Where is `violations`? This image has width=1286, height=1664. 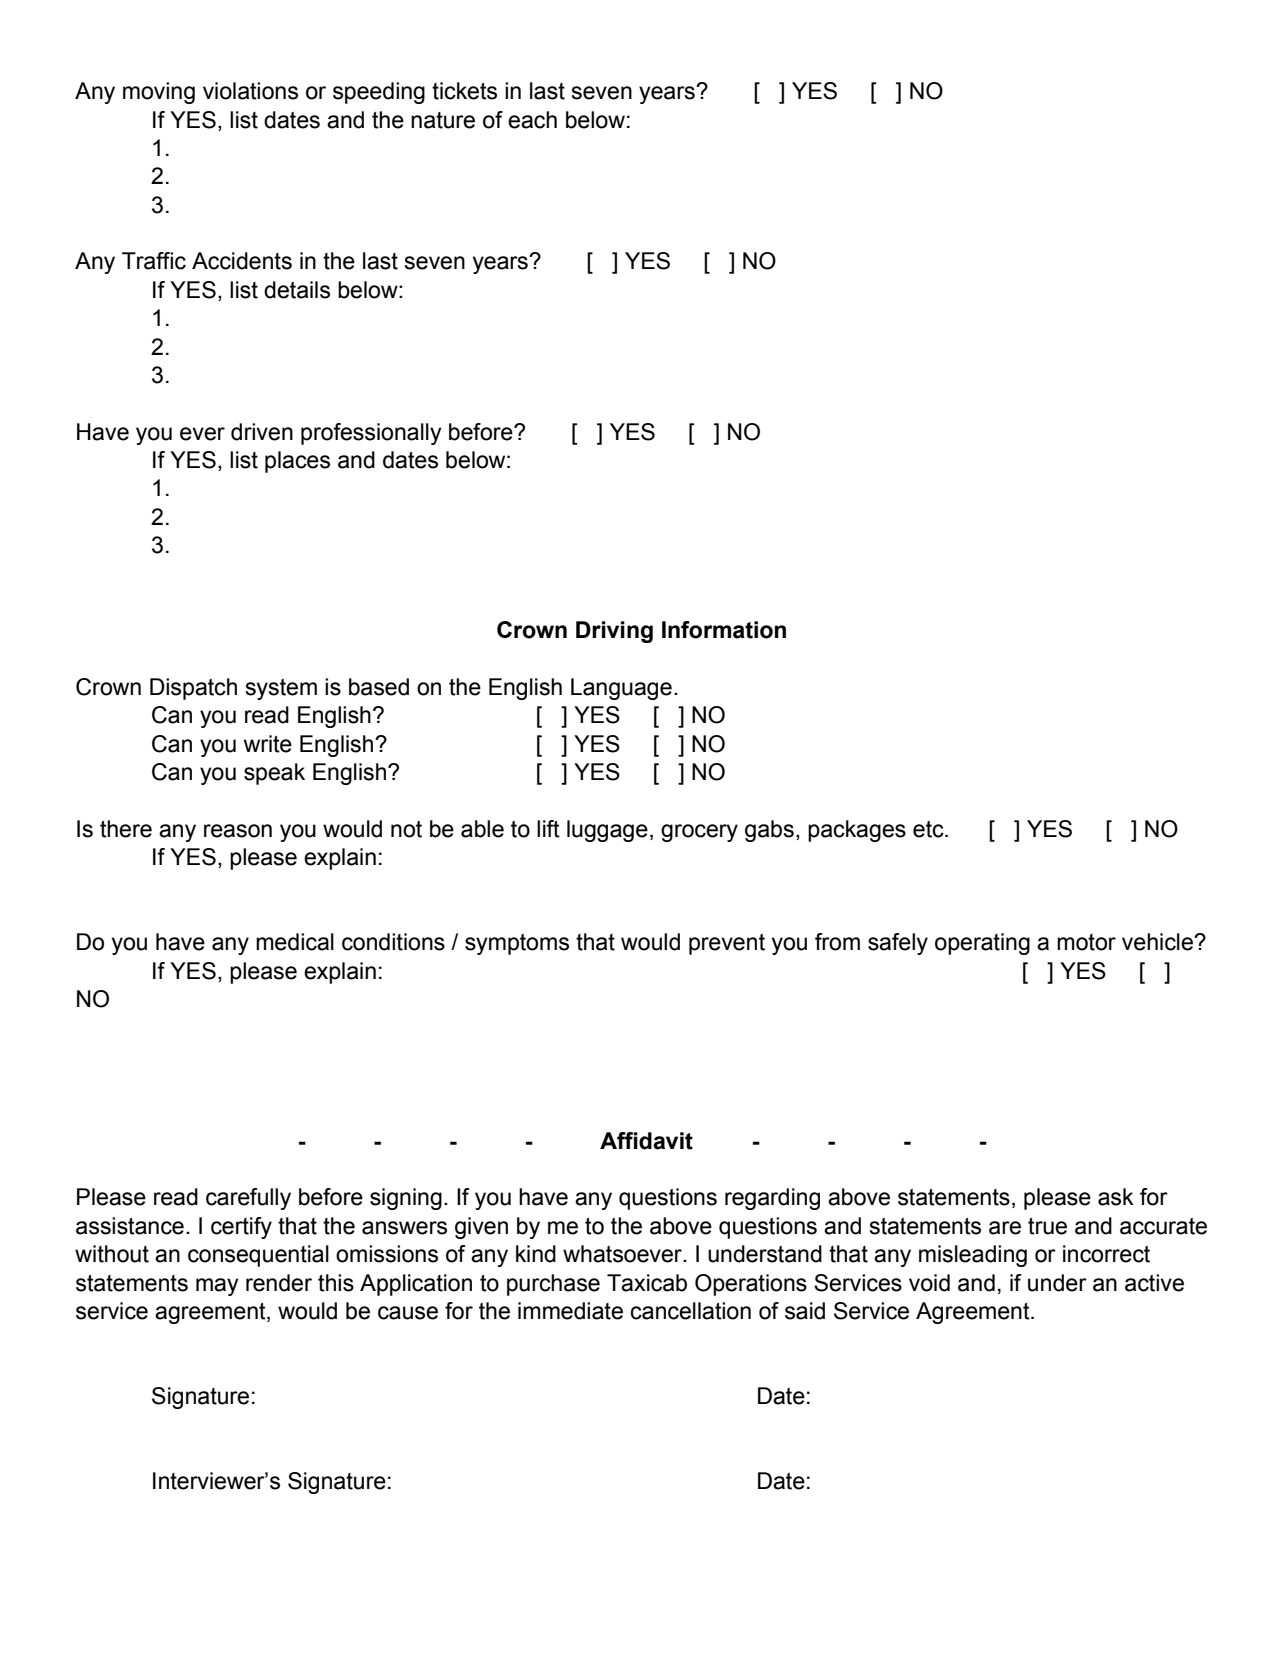
violations is located at coordinates (250, 91).
